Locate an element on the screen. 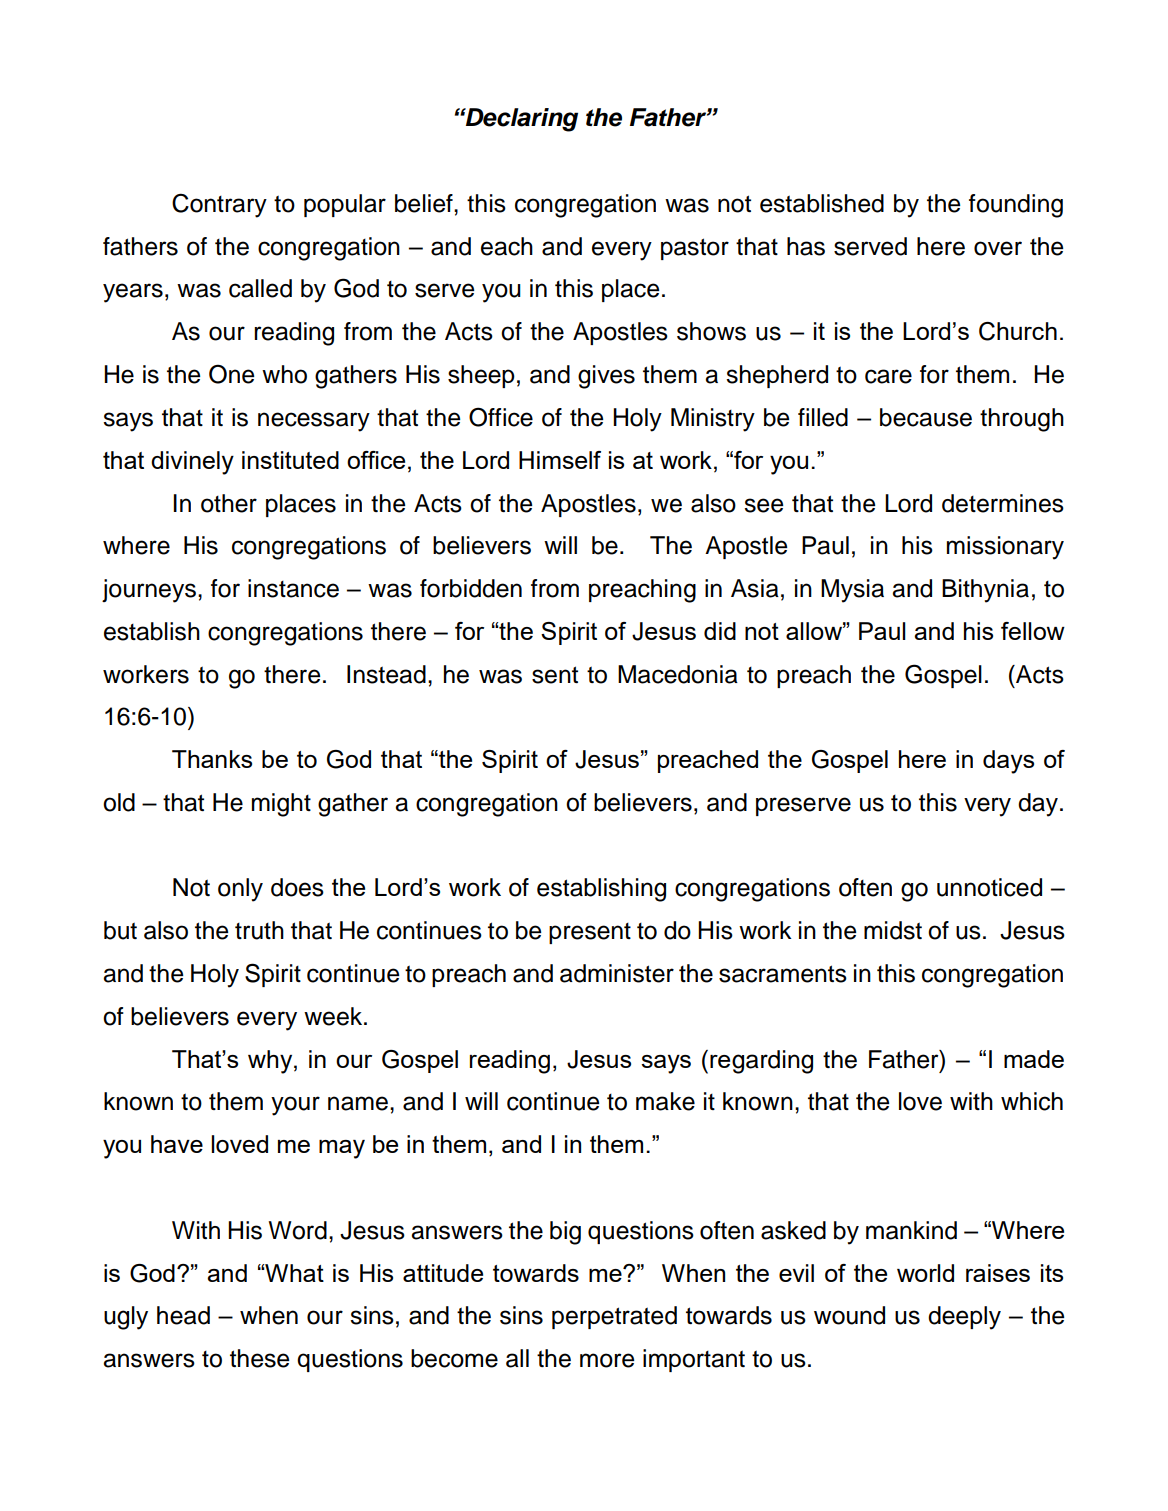 This screenshot has width=1168, height=1511. head is located at coordinates (183, 1315).
